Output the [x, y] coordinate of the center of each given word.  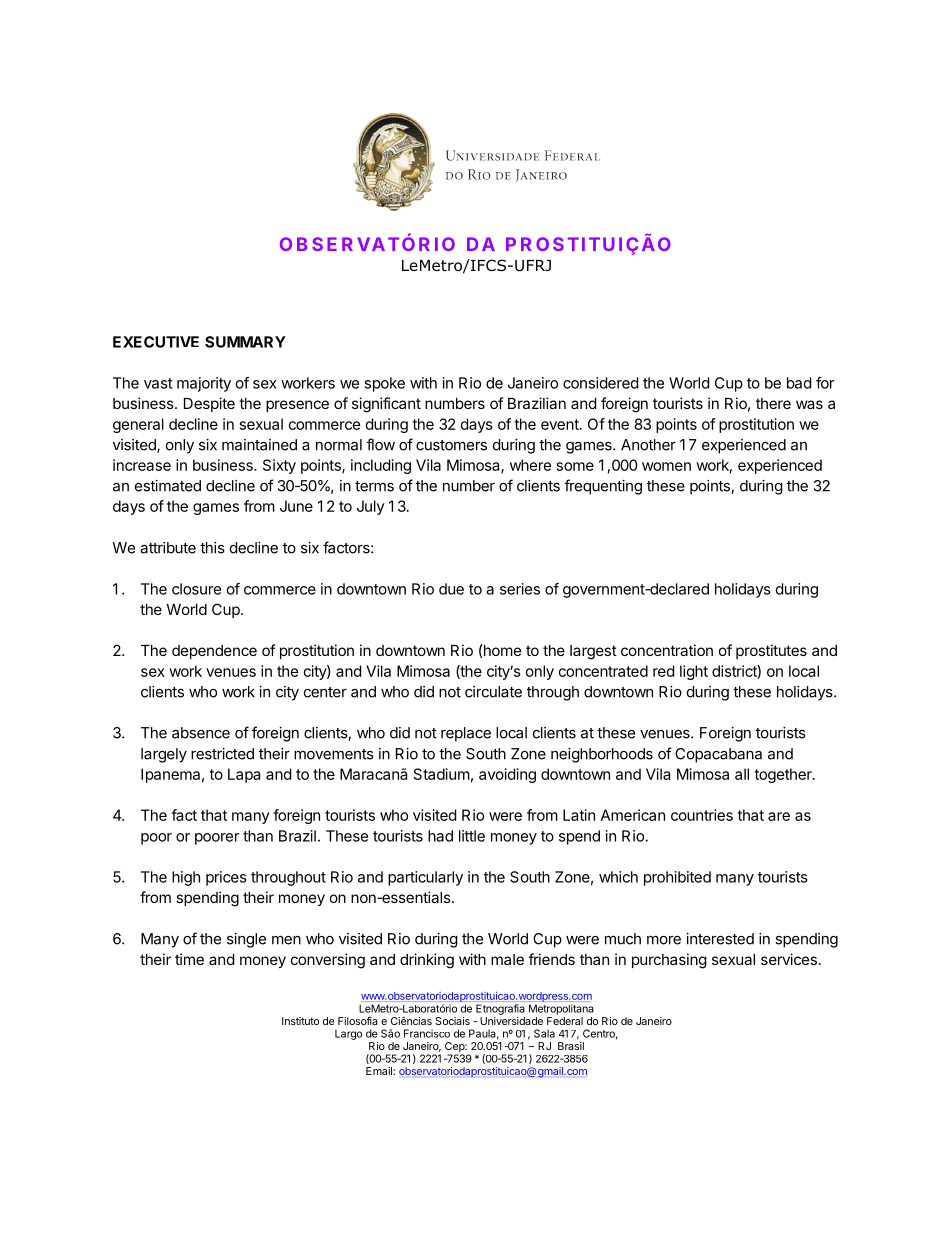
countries [702, 815]
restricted [222, 754]
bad [799, 383]
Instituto [300, 1021]
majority [204, 384]
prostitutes [771, 651]
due [451, 589]
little [472, 836]
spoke [384, 384]
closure [196, 589]
